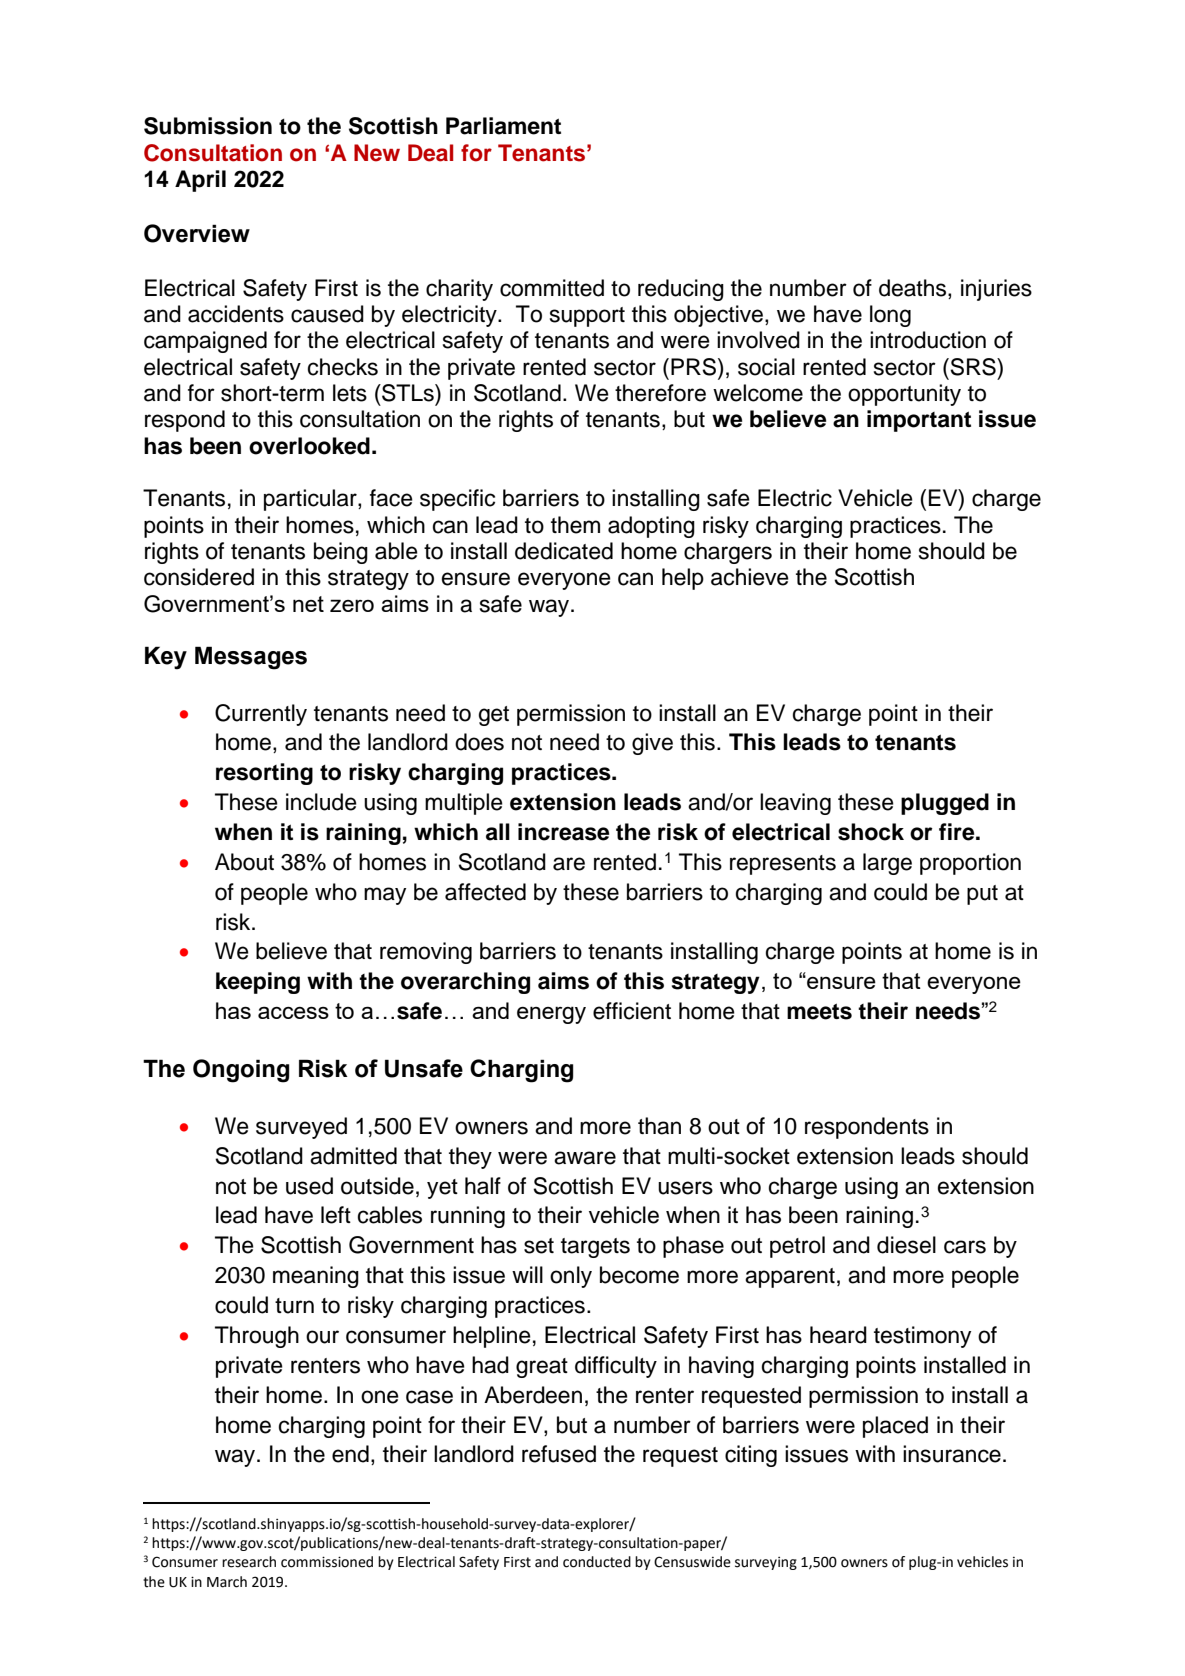 The image size is (1185, 1676). Describe the element at coordinates (914, 289) in the document. I see `deaths` at that location.
